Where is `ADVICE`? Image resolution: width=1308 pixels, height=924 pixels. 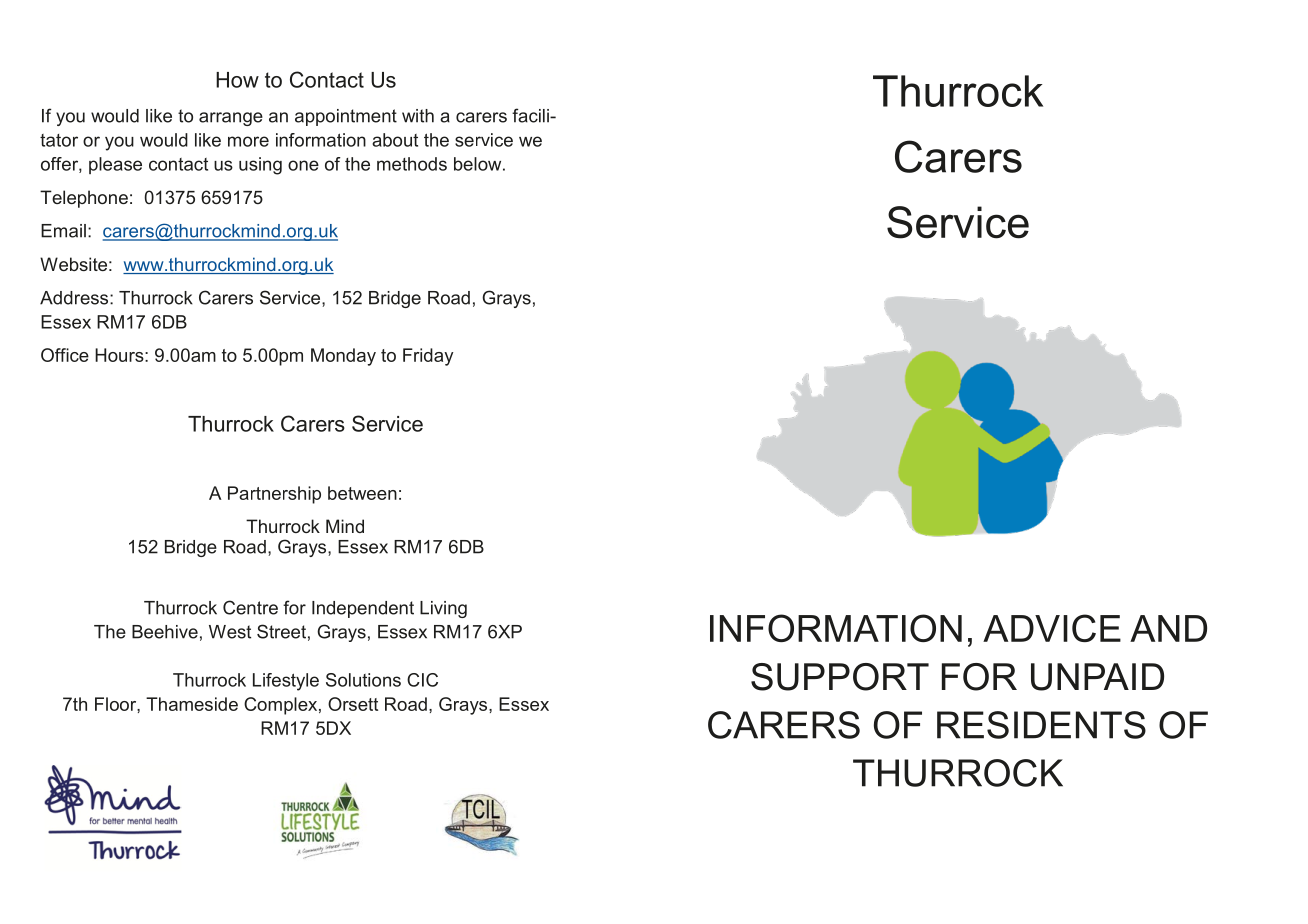 ADVICE is located at coordinates (1052, 628).
